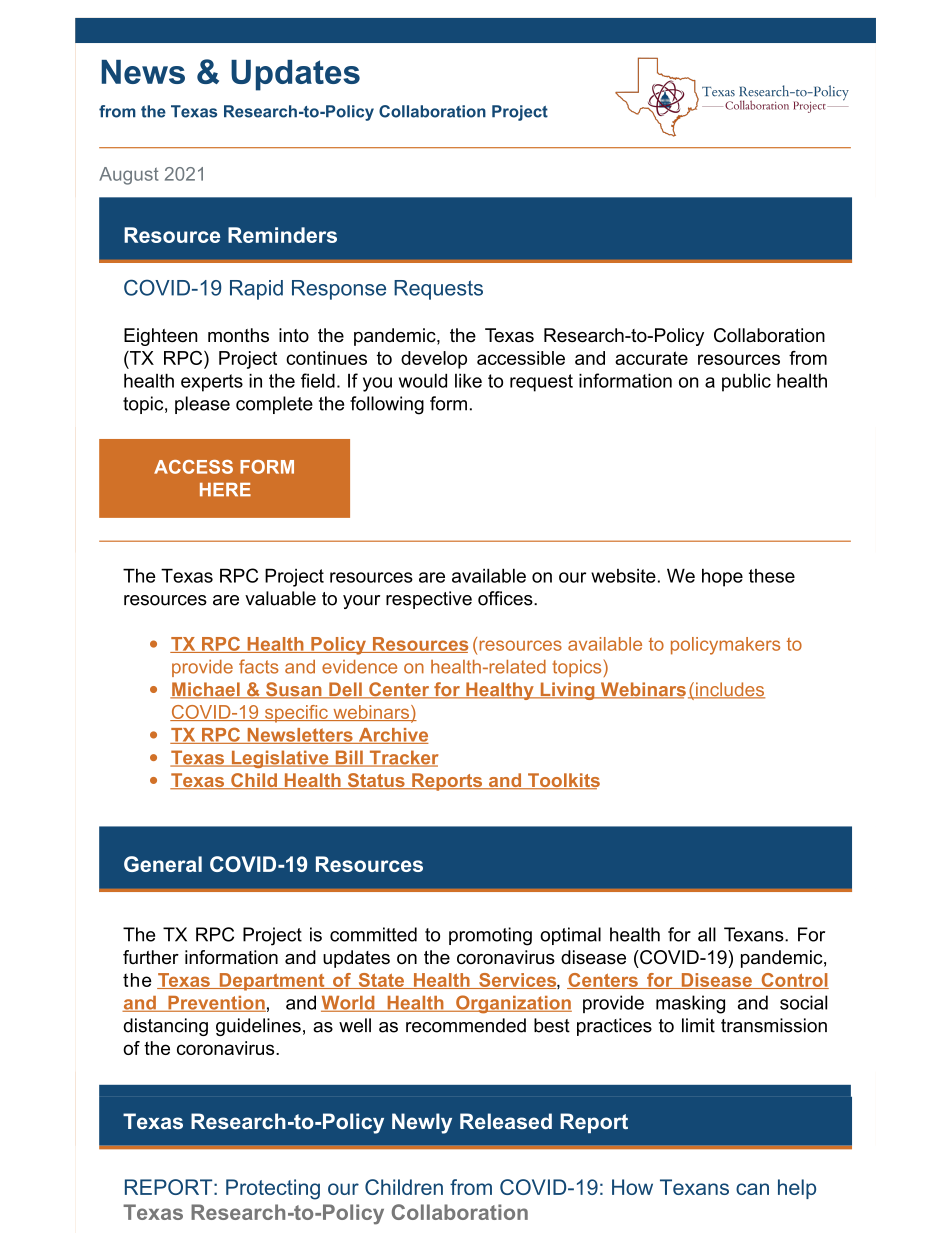 This screenshot has height=1233, width=952. What do you see at coordinates (752, 1189) in the screenshot?
I see `can` at bounding box center [752, 1189].
